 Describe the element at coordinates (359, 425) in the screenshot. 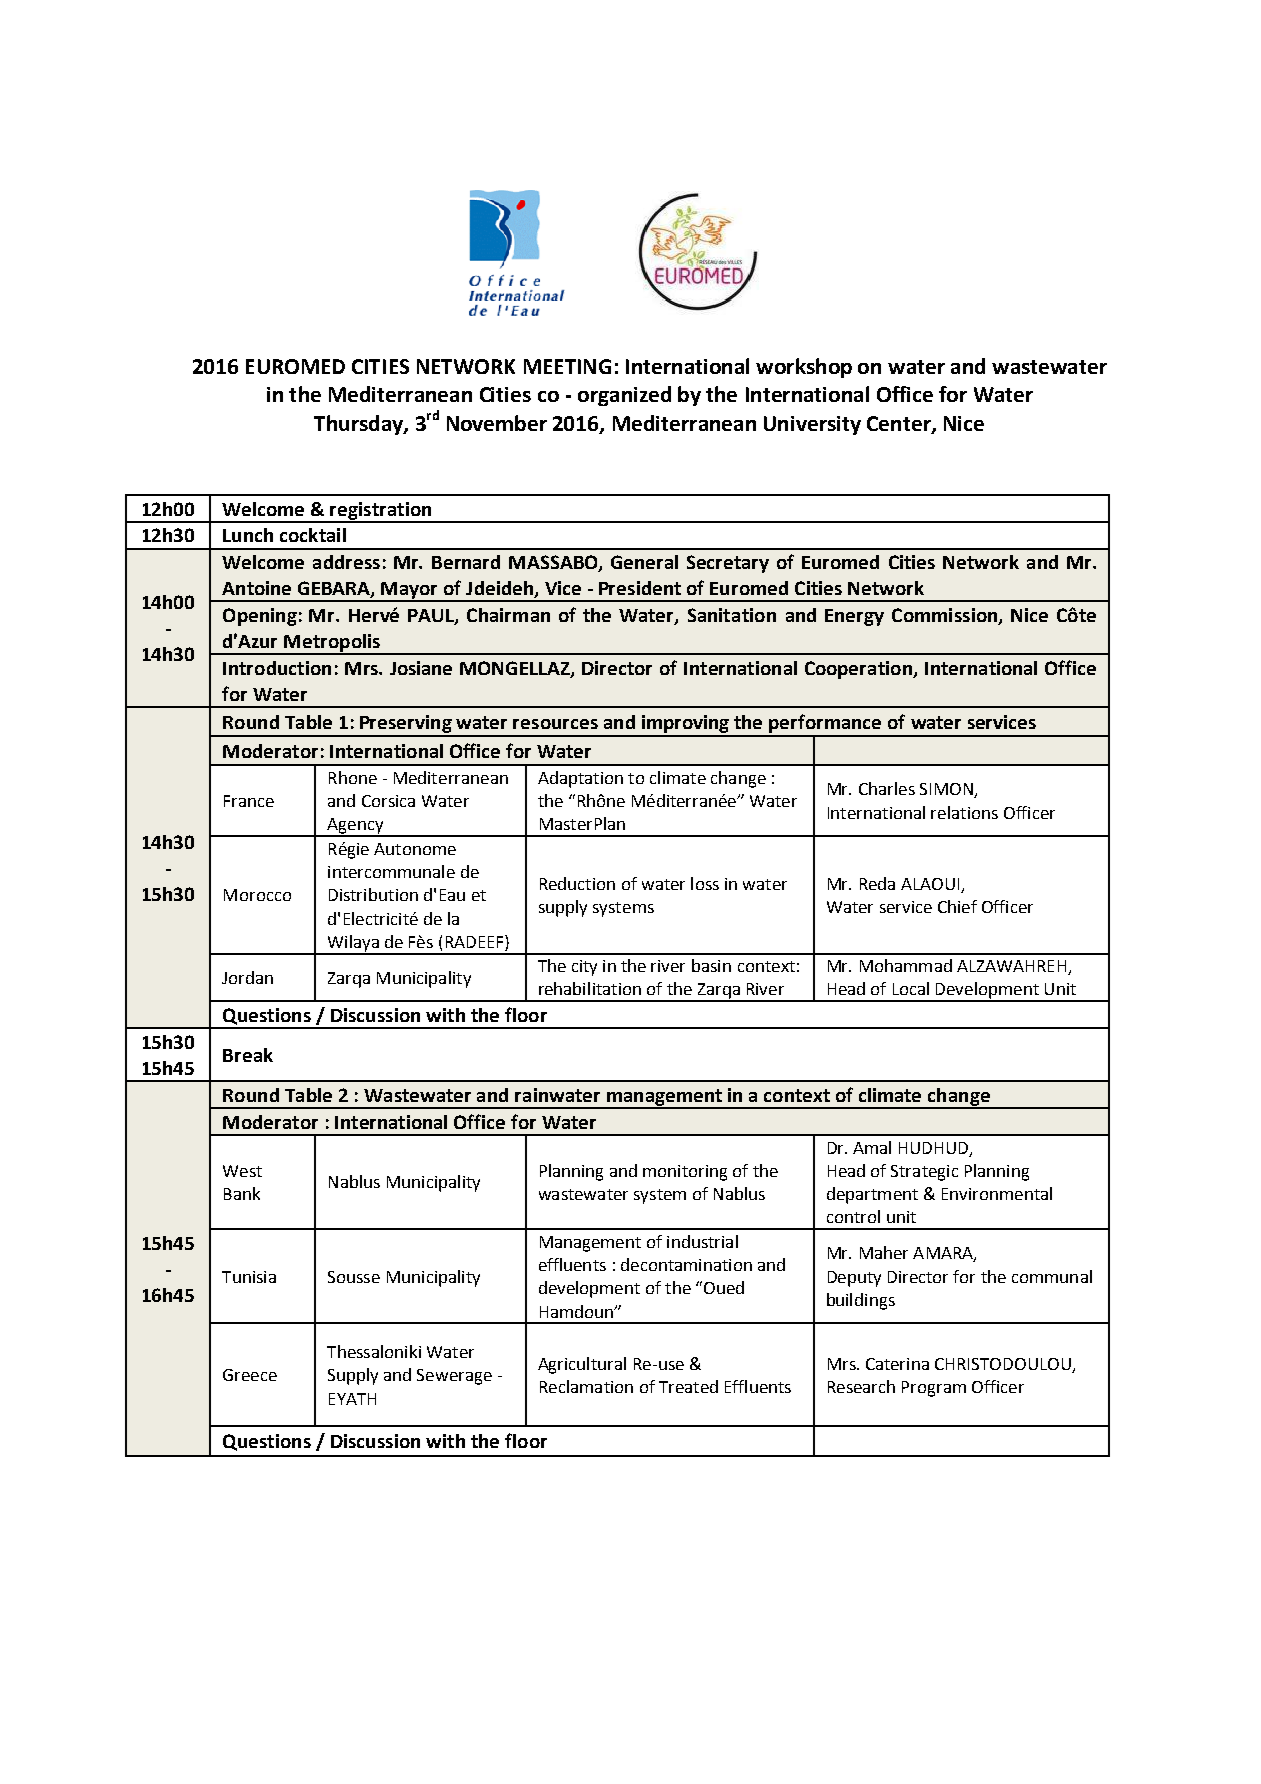

I see `Thursday` at that location.
